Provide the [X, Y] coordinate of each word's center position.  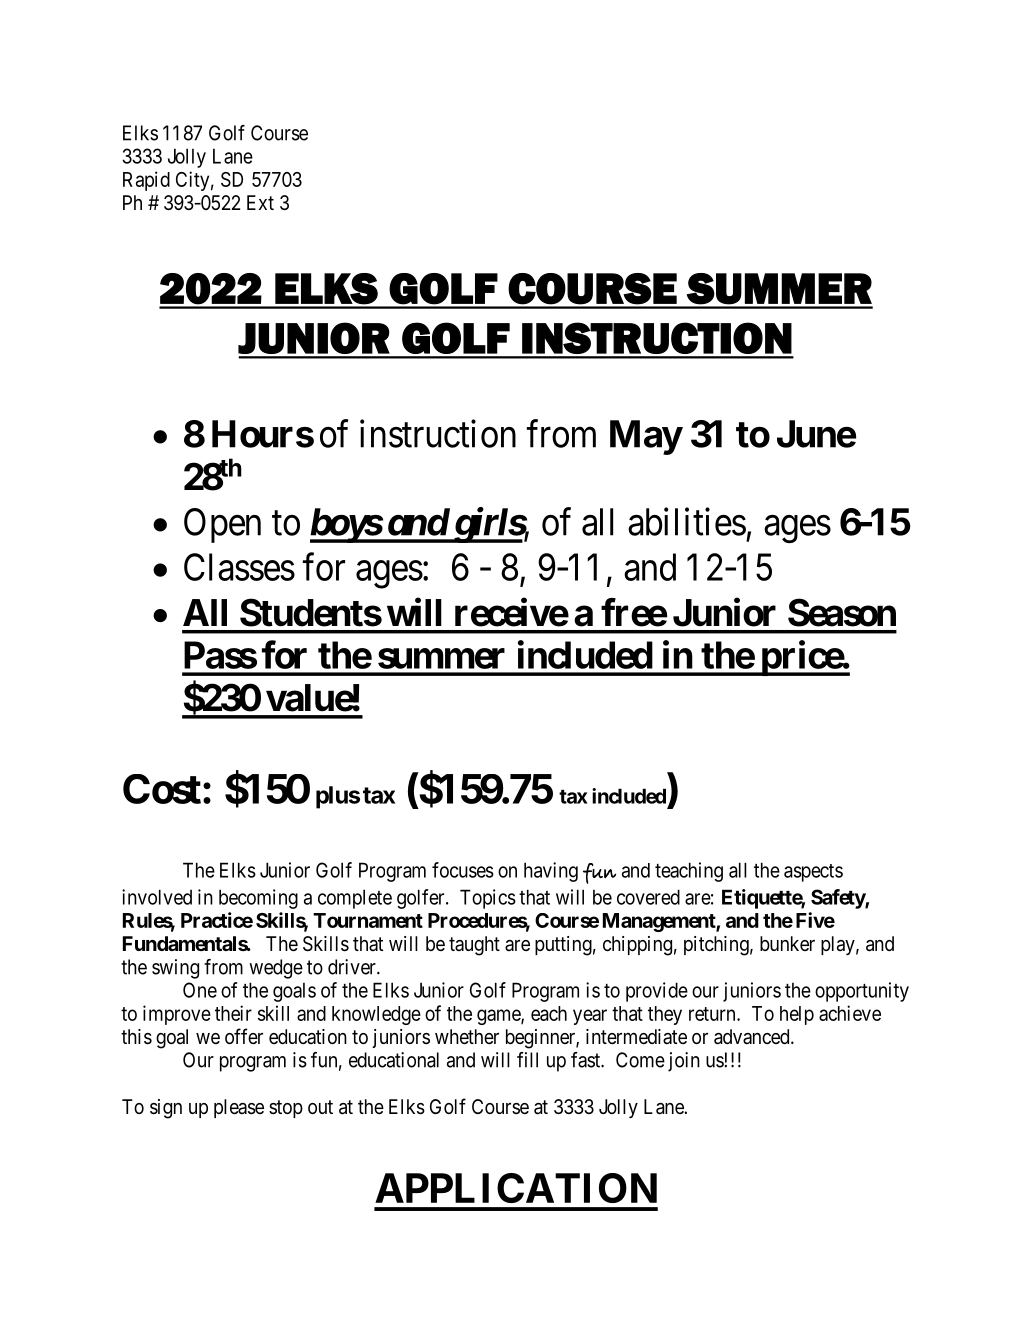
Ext [260, 202]
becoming [258, 899]
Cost [162, 789]
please [239, 1108]
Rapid [146, 181]
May [646, 437]
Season [842, 612]
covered [648, 897]
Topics [488, 899]
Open [222, 525]
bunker [787, 943]
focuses [463, 870]
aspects [813, 873]
